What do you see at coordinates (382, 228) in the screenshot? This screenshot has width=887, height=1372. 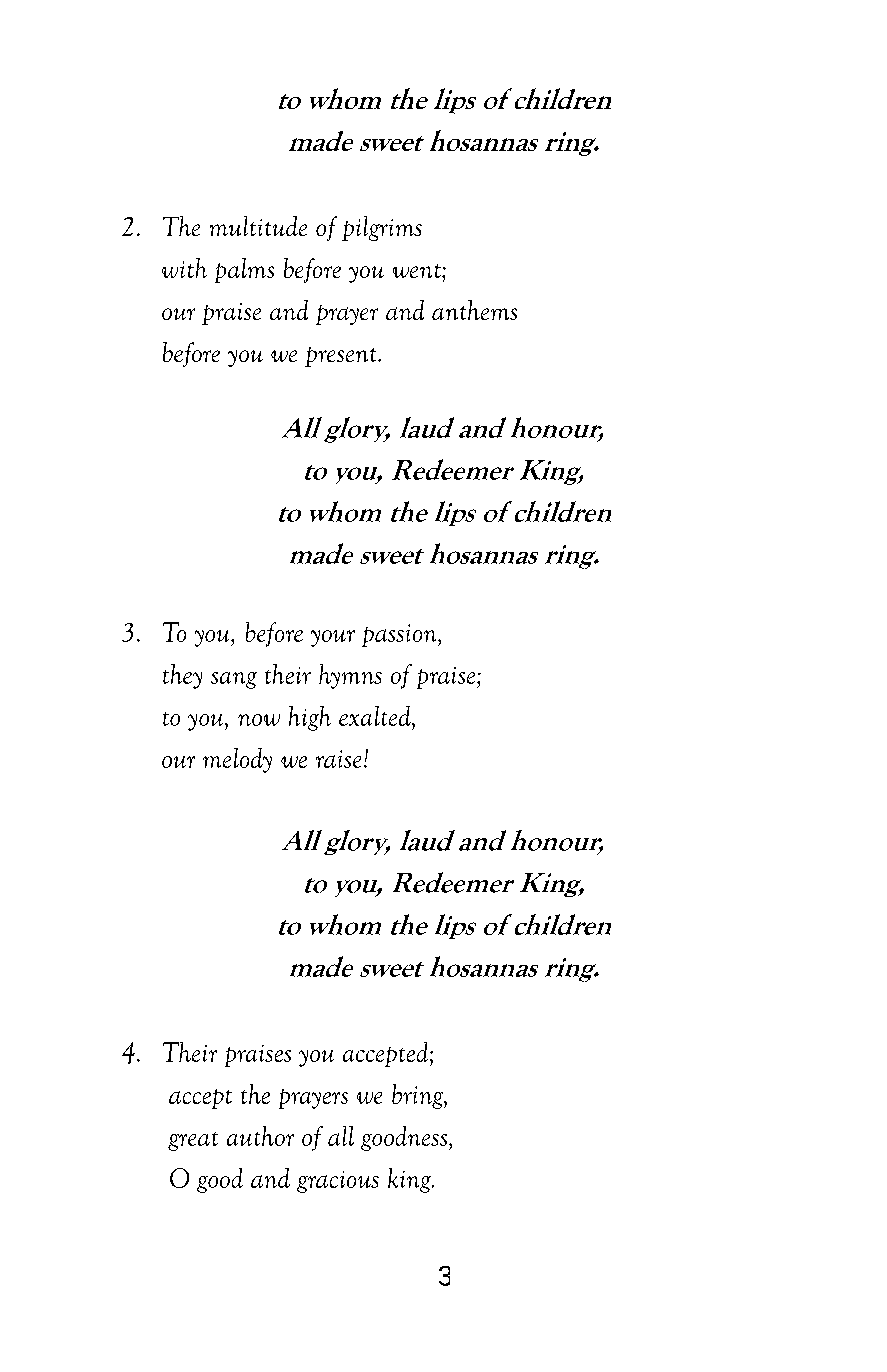 I see `pilgrims` at bounding box center [382, 228].
